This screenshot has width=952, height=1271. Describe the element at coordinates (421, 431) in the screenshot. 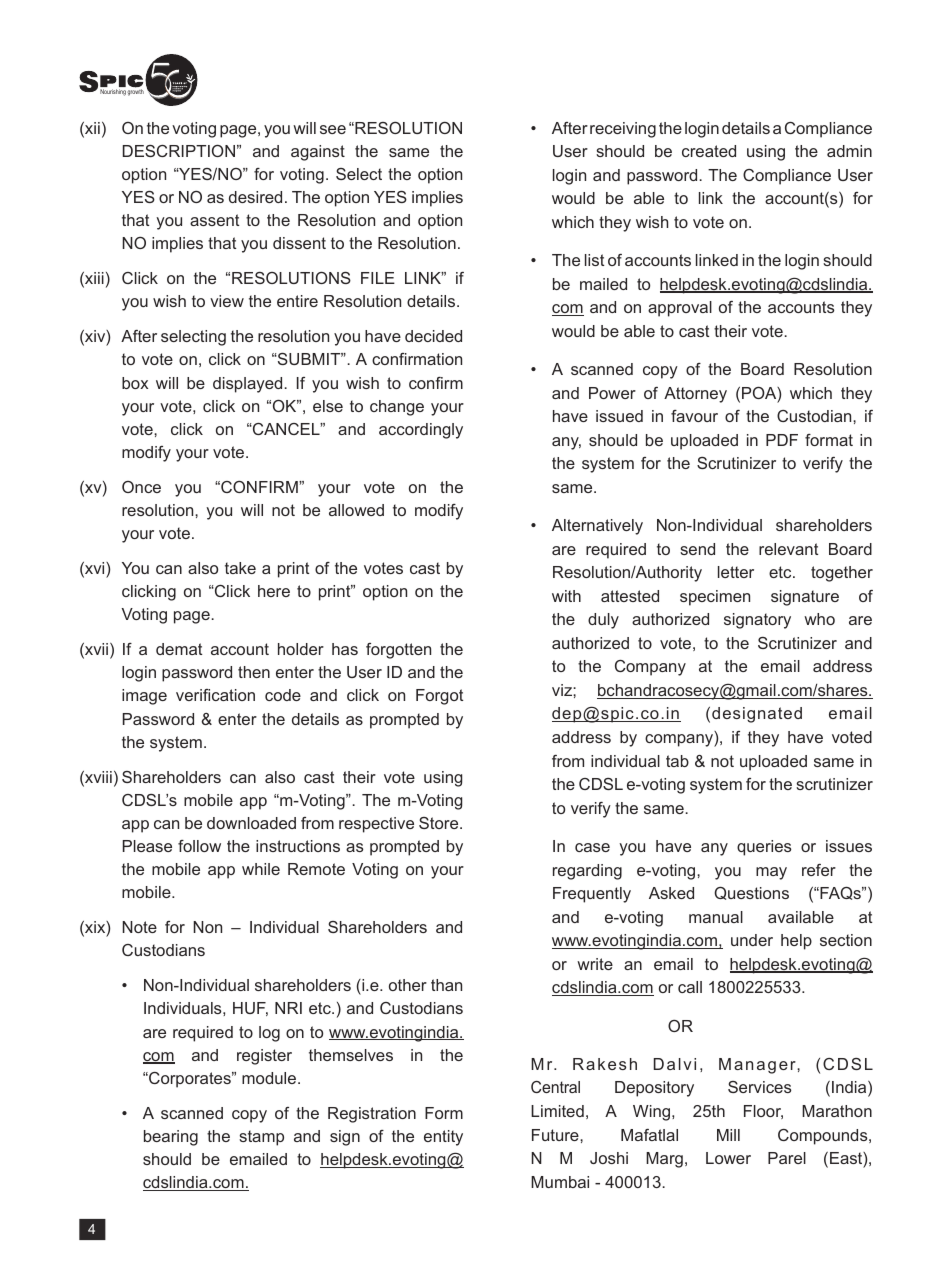

I see `accordingly` at that location.
